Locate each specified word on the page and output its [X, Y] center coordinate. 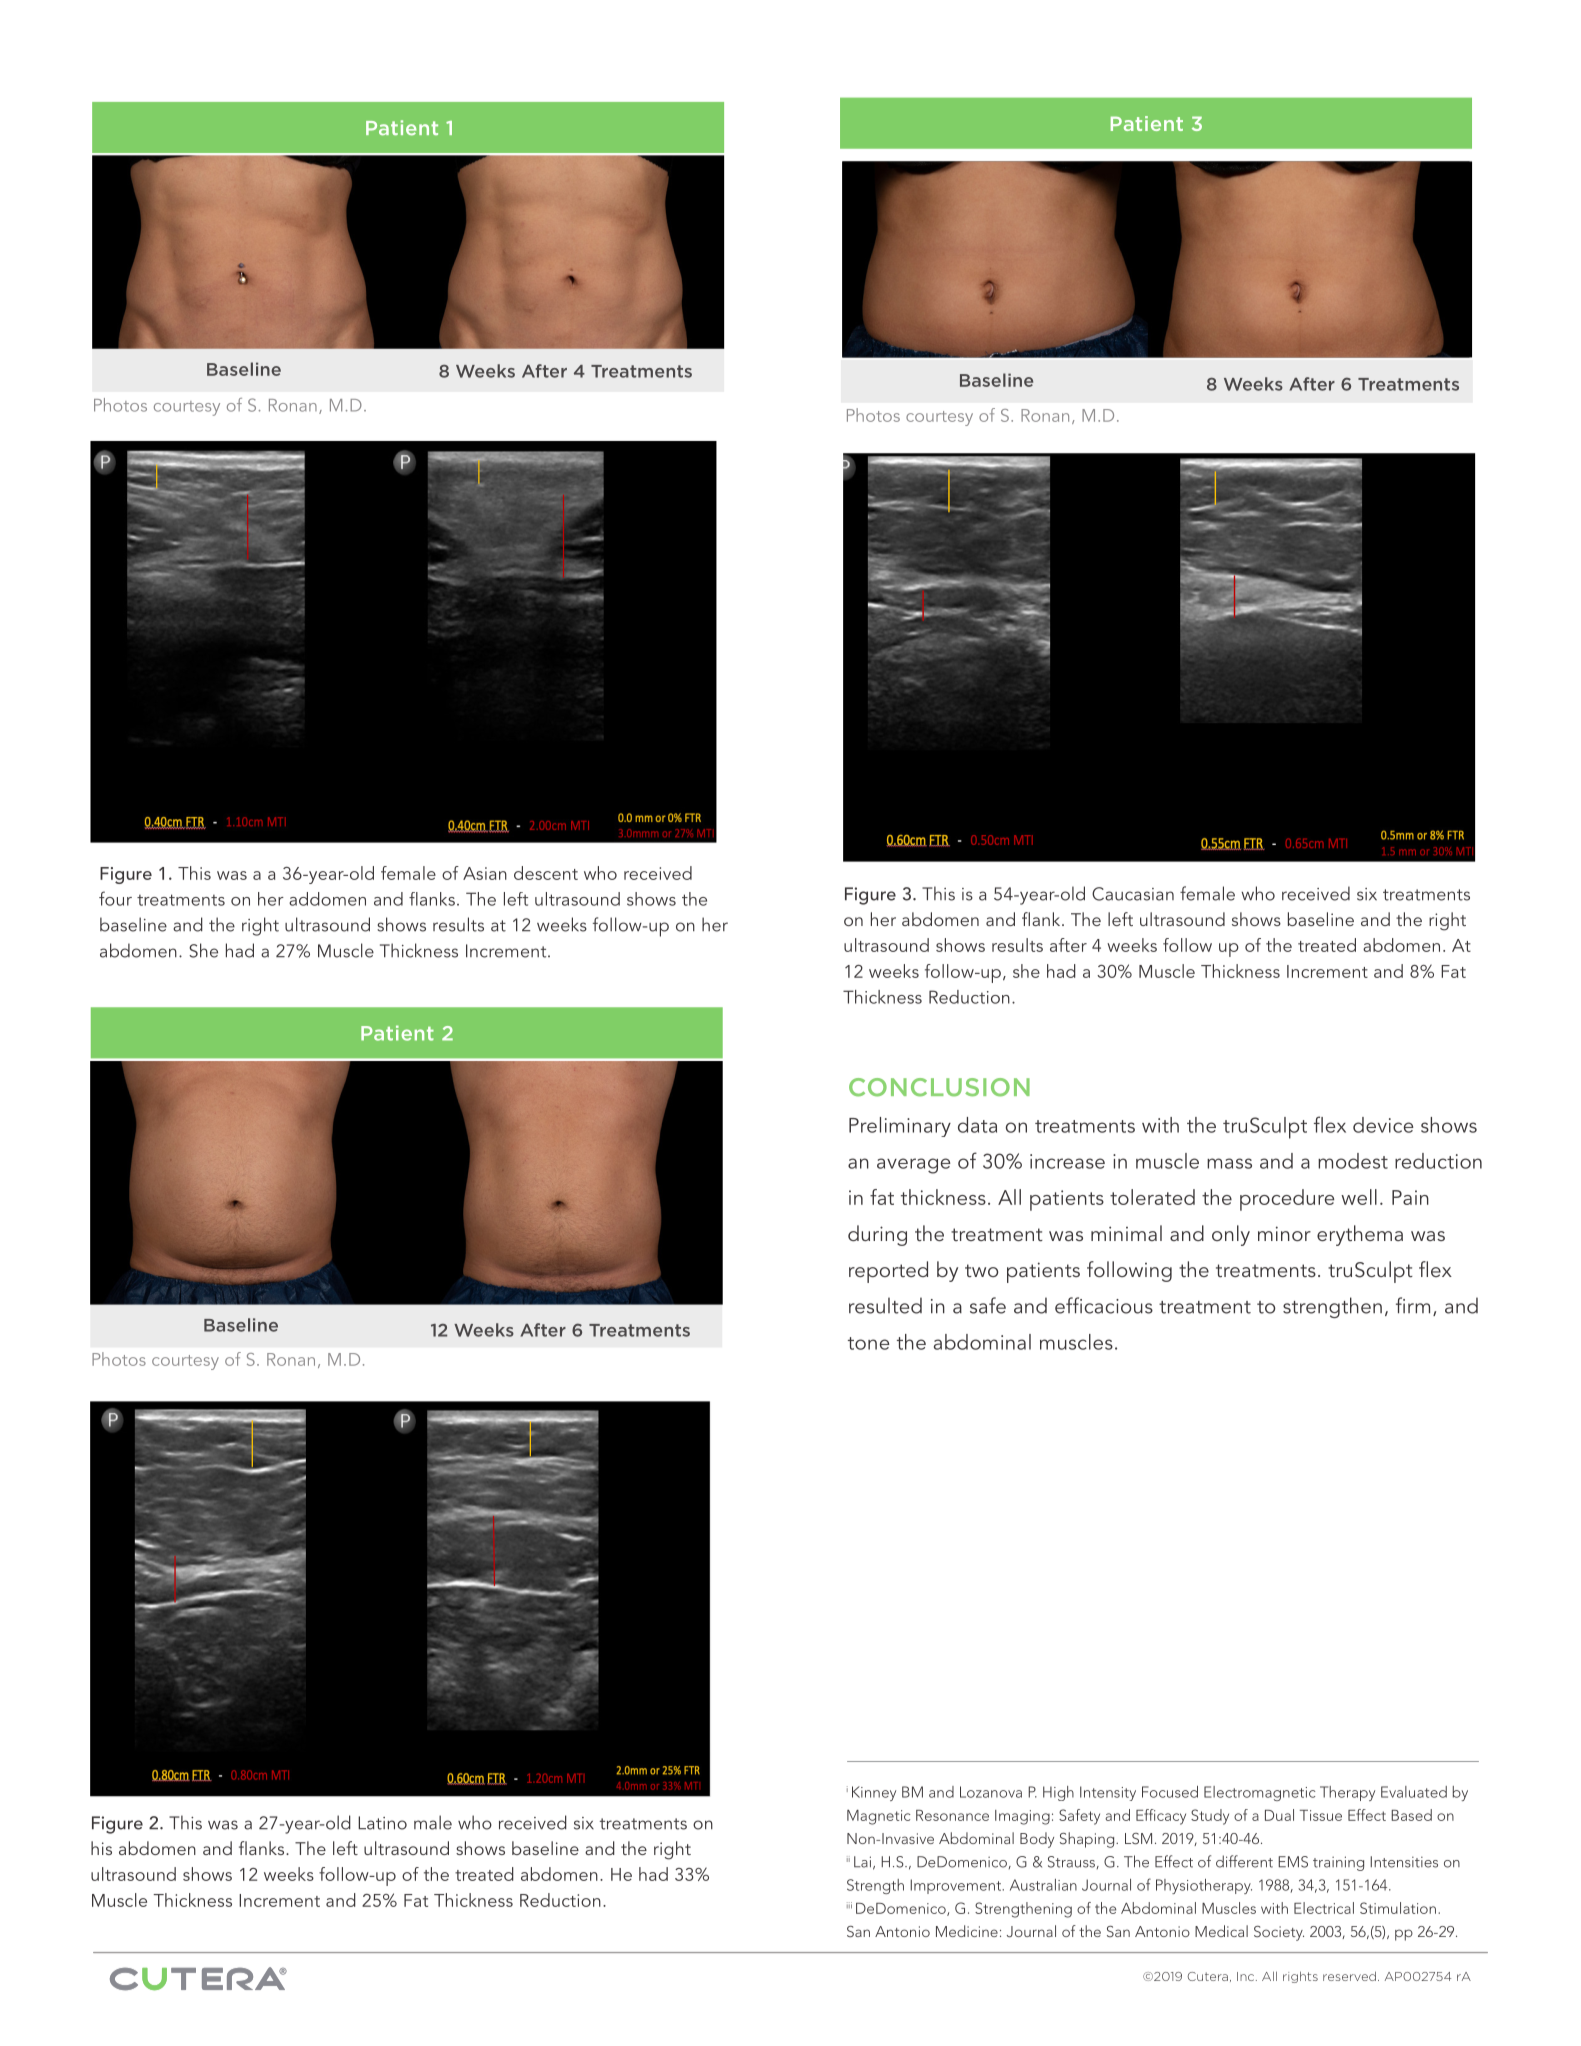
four [115, 898]
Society [1279, 1933]
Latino [382, 1823]
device [1383, 1125]
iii [849, 1905]
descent [546, 873]
